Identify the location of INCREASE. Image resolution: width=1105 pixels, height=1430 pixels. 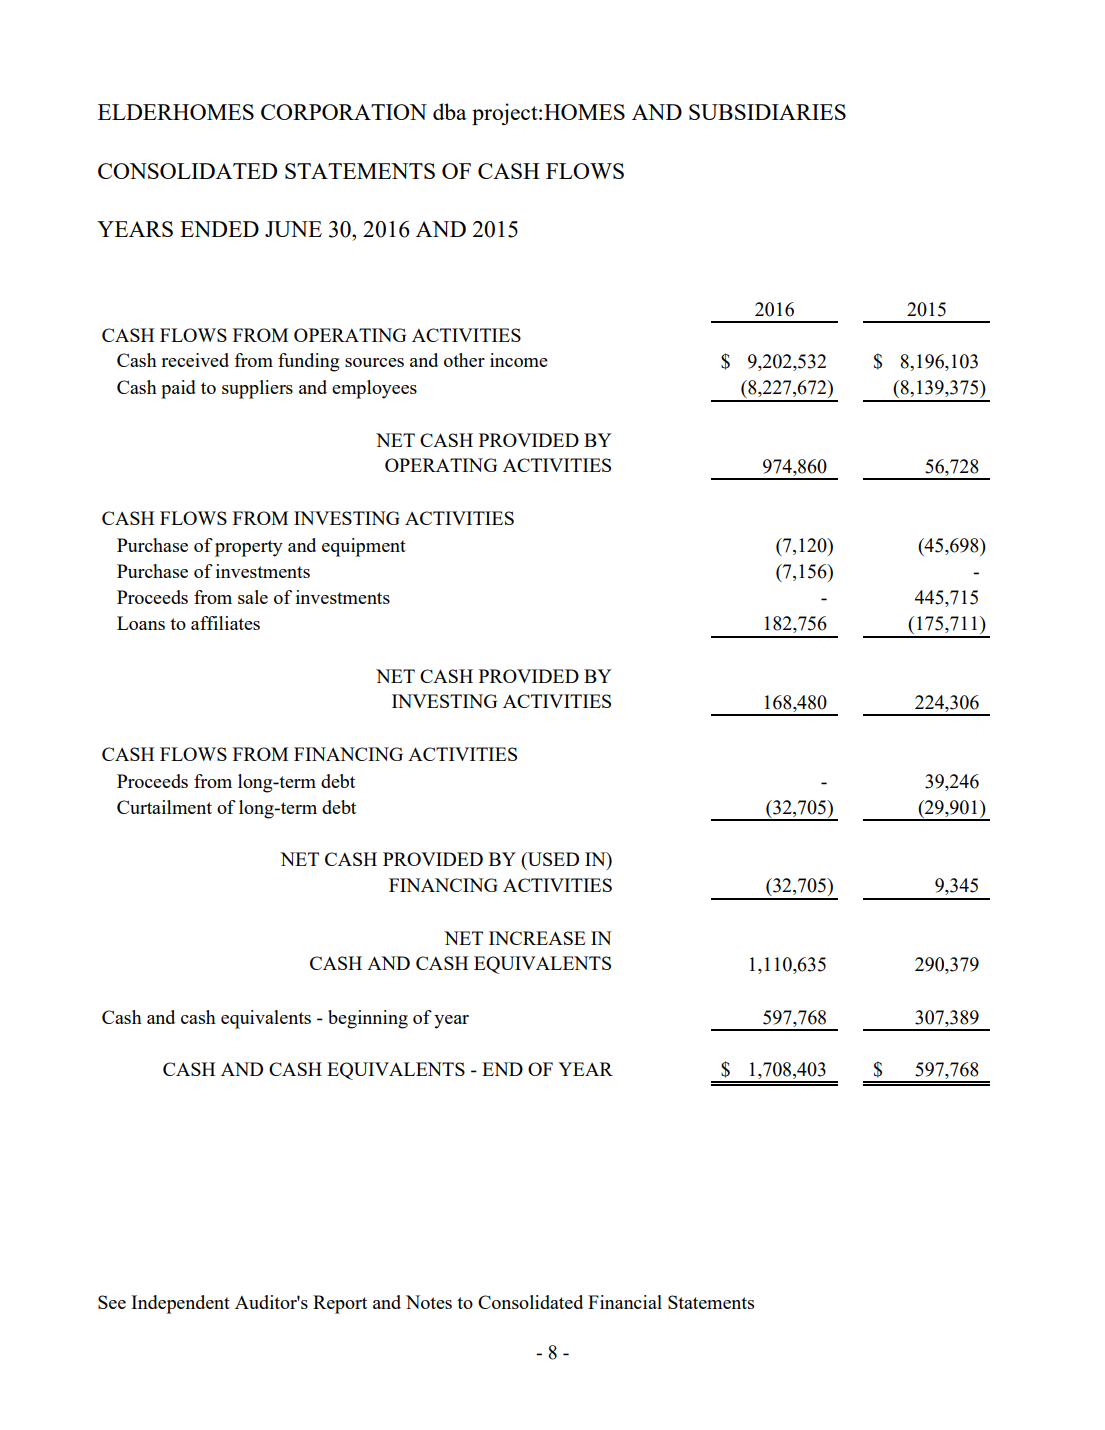
(537, 938).
